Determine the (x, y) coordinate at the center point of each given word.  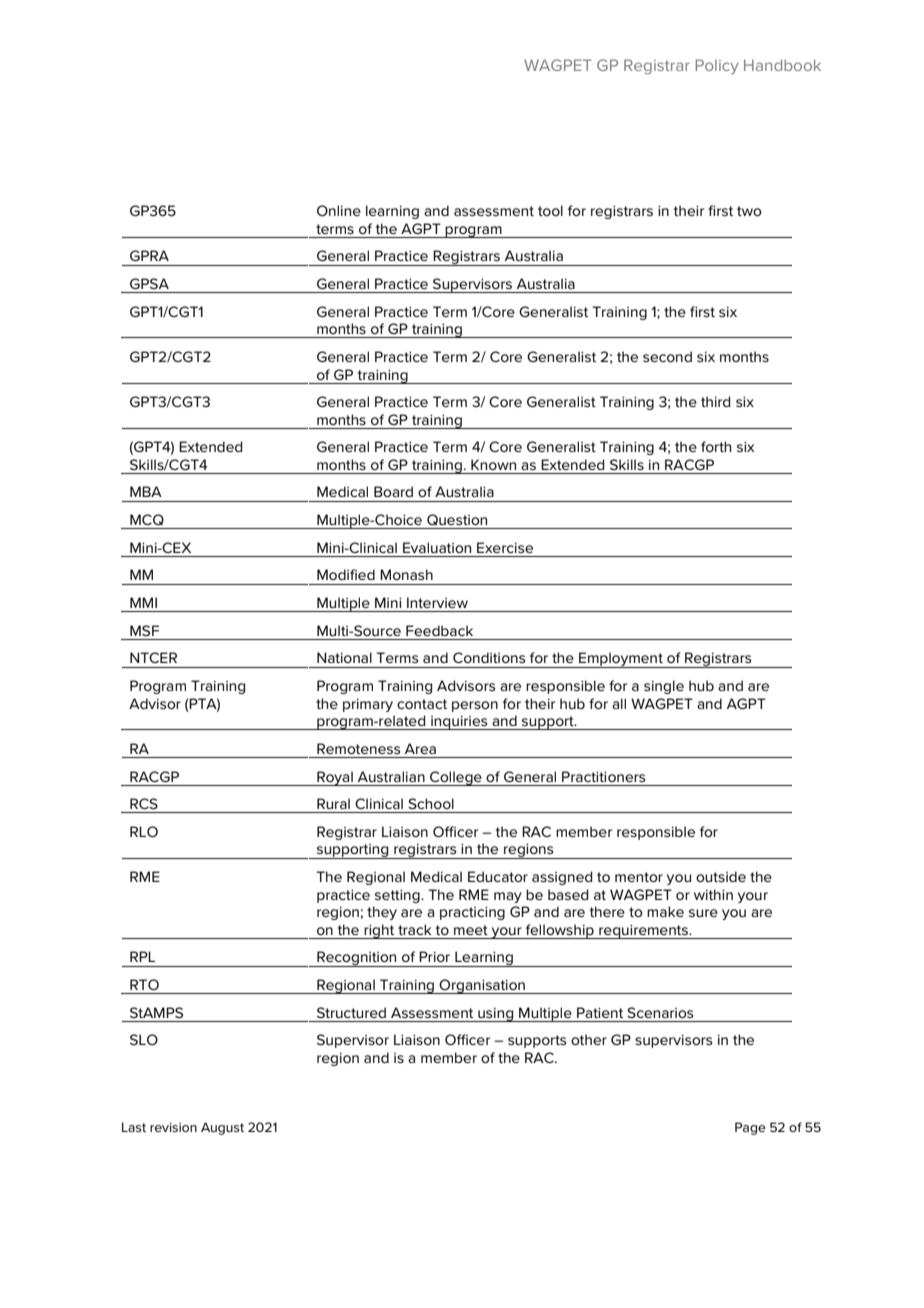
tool (550, 210)
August (222, 1128)
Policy (717, 66)
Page (750, 1128)
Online (339, 210)
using (496, 1015)
